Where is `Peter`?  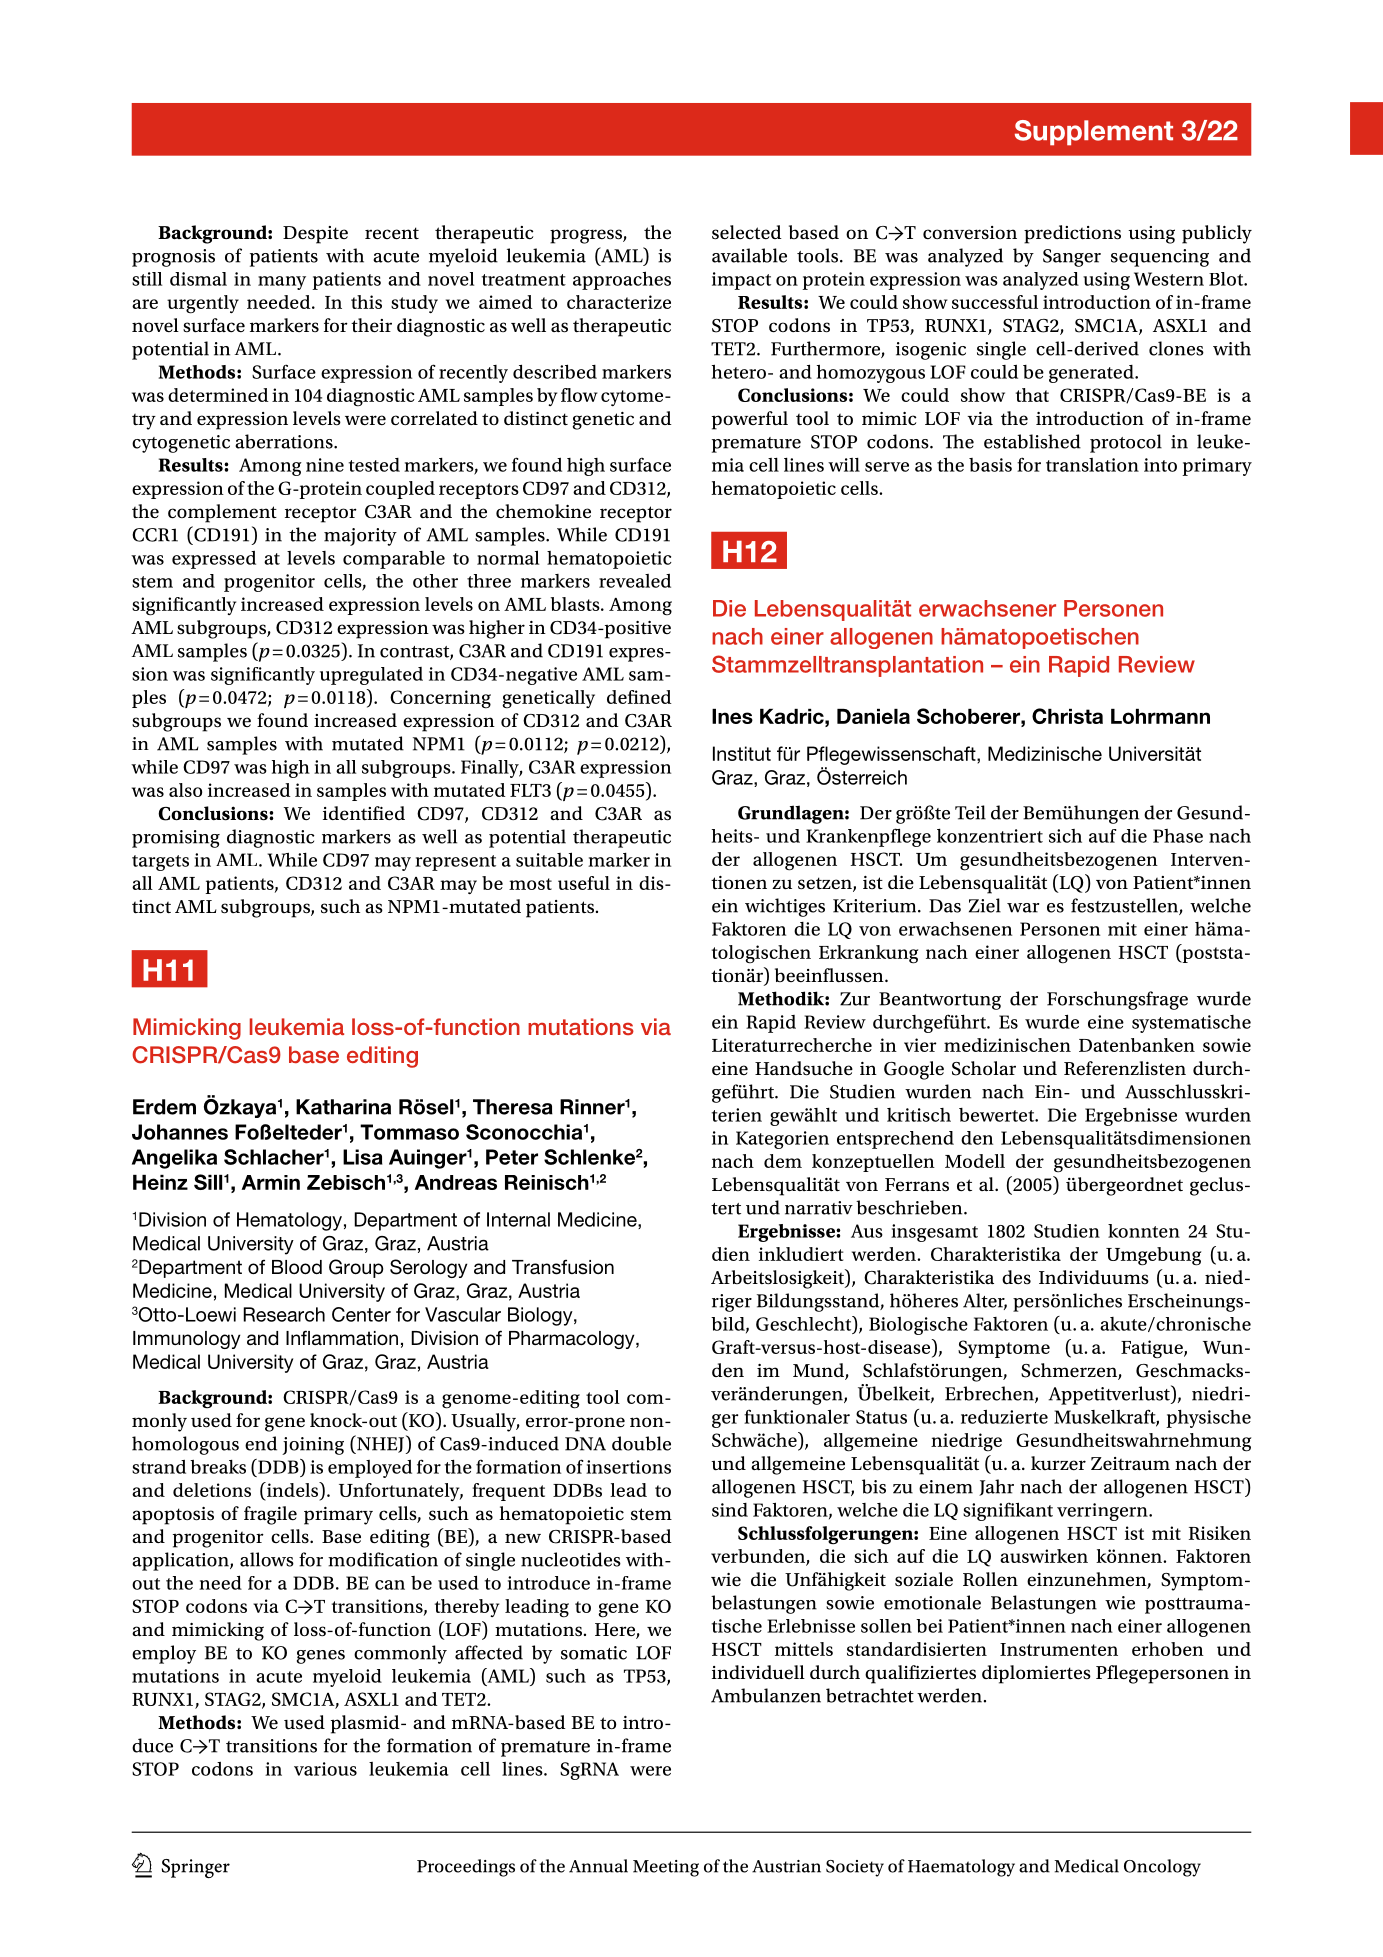
Peter is located at coordinates (512, 1157).
